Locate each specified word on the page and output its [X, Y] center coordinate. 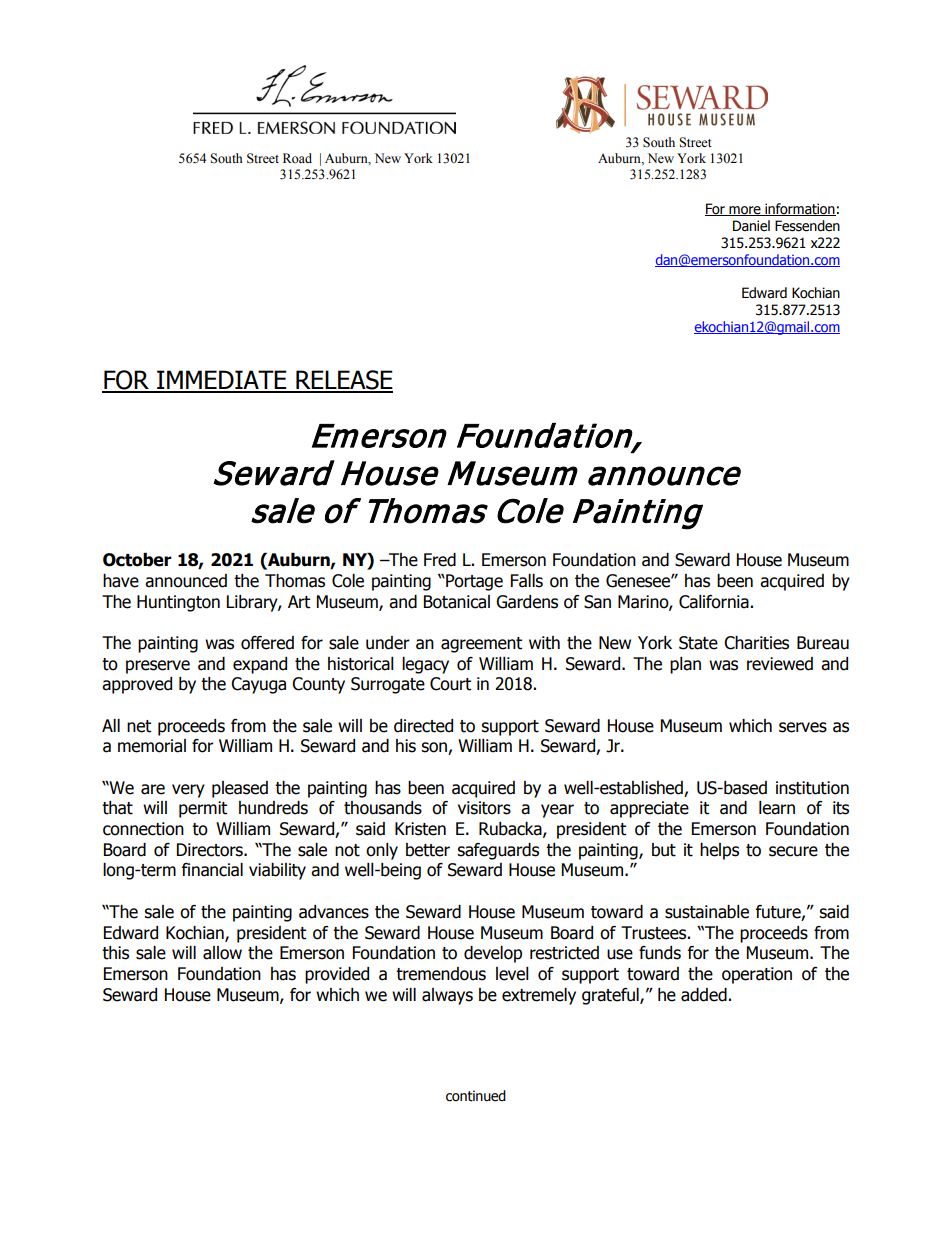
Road [297, 158]
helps [719, 851]
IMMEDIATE [222, 381]
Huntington [178, 603]
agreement [481, 645]
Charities [756, 643]
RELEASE [343, 381]
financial [212, 870]
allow [222, 953]
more [745, 211]
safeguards [498, 851]
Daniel [751, 226]
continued [476, 1096]
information [799, 209]
